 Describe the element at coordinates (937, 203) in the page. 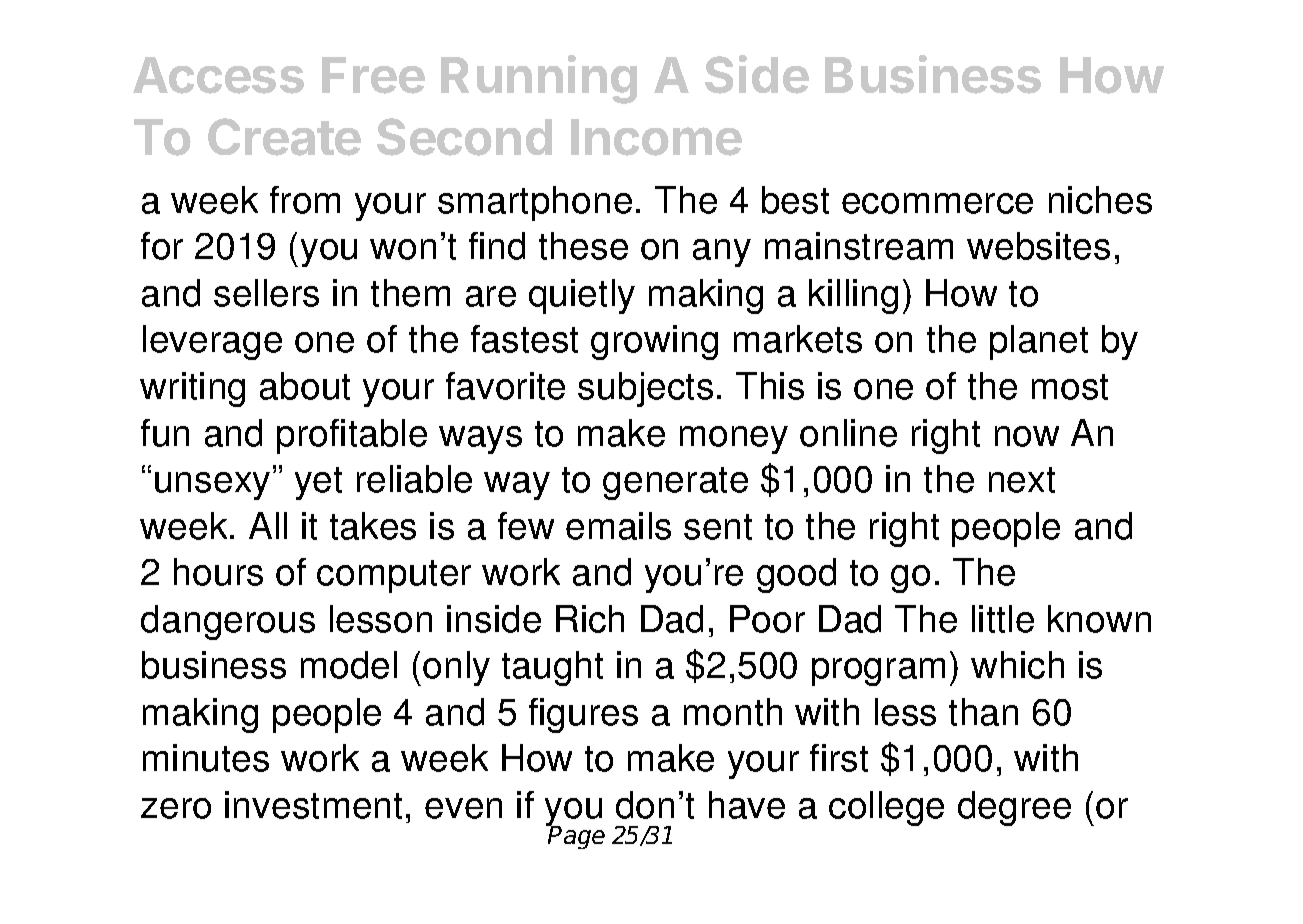

I see `ecommerce` at that location.
